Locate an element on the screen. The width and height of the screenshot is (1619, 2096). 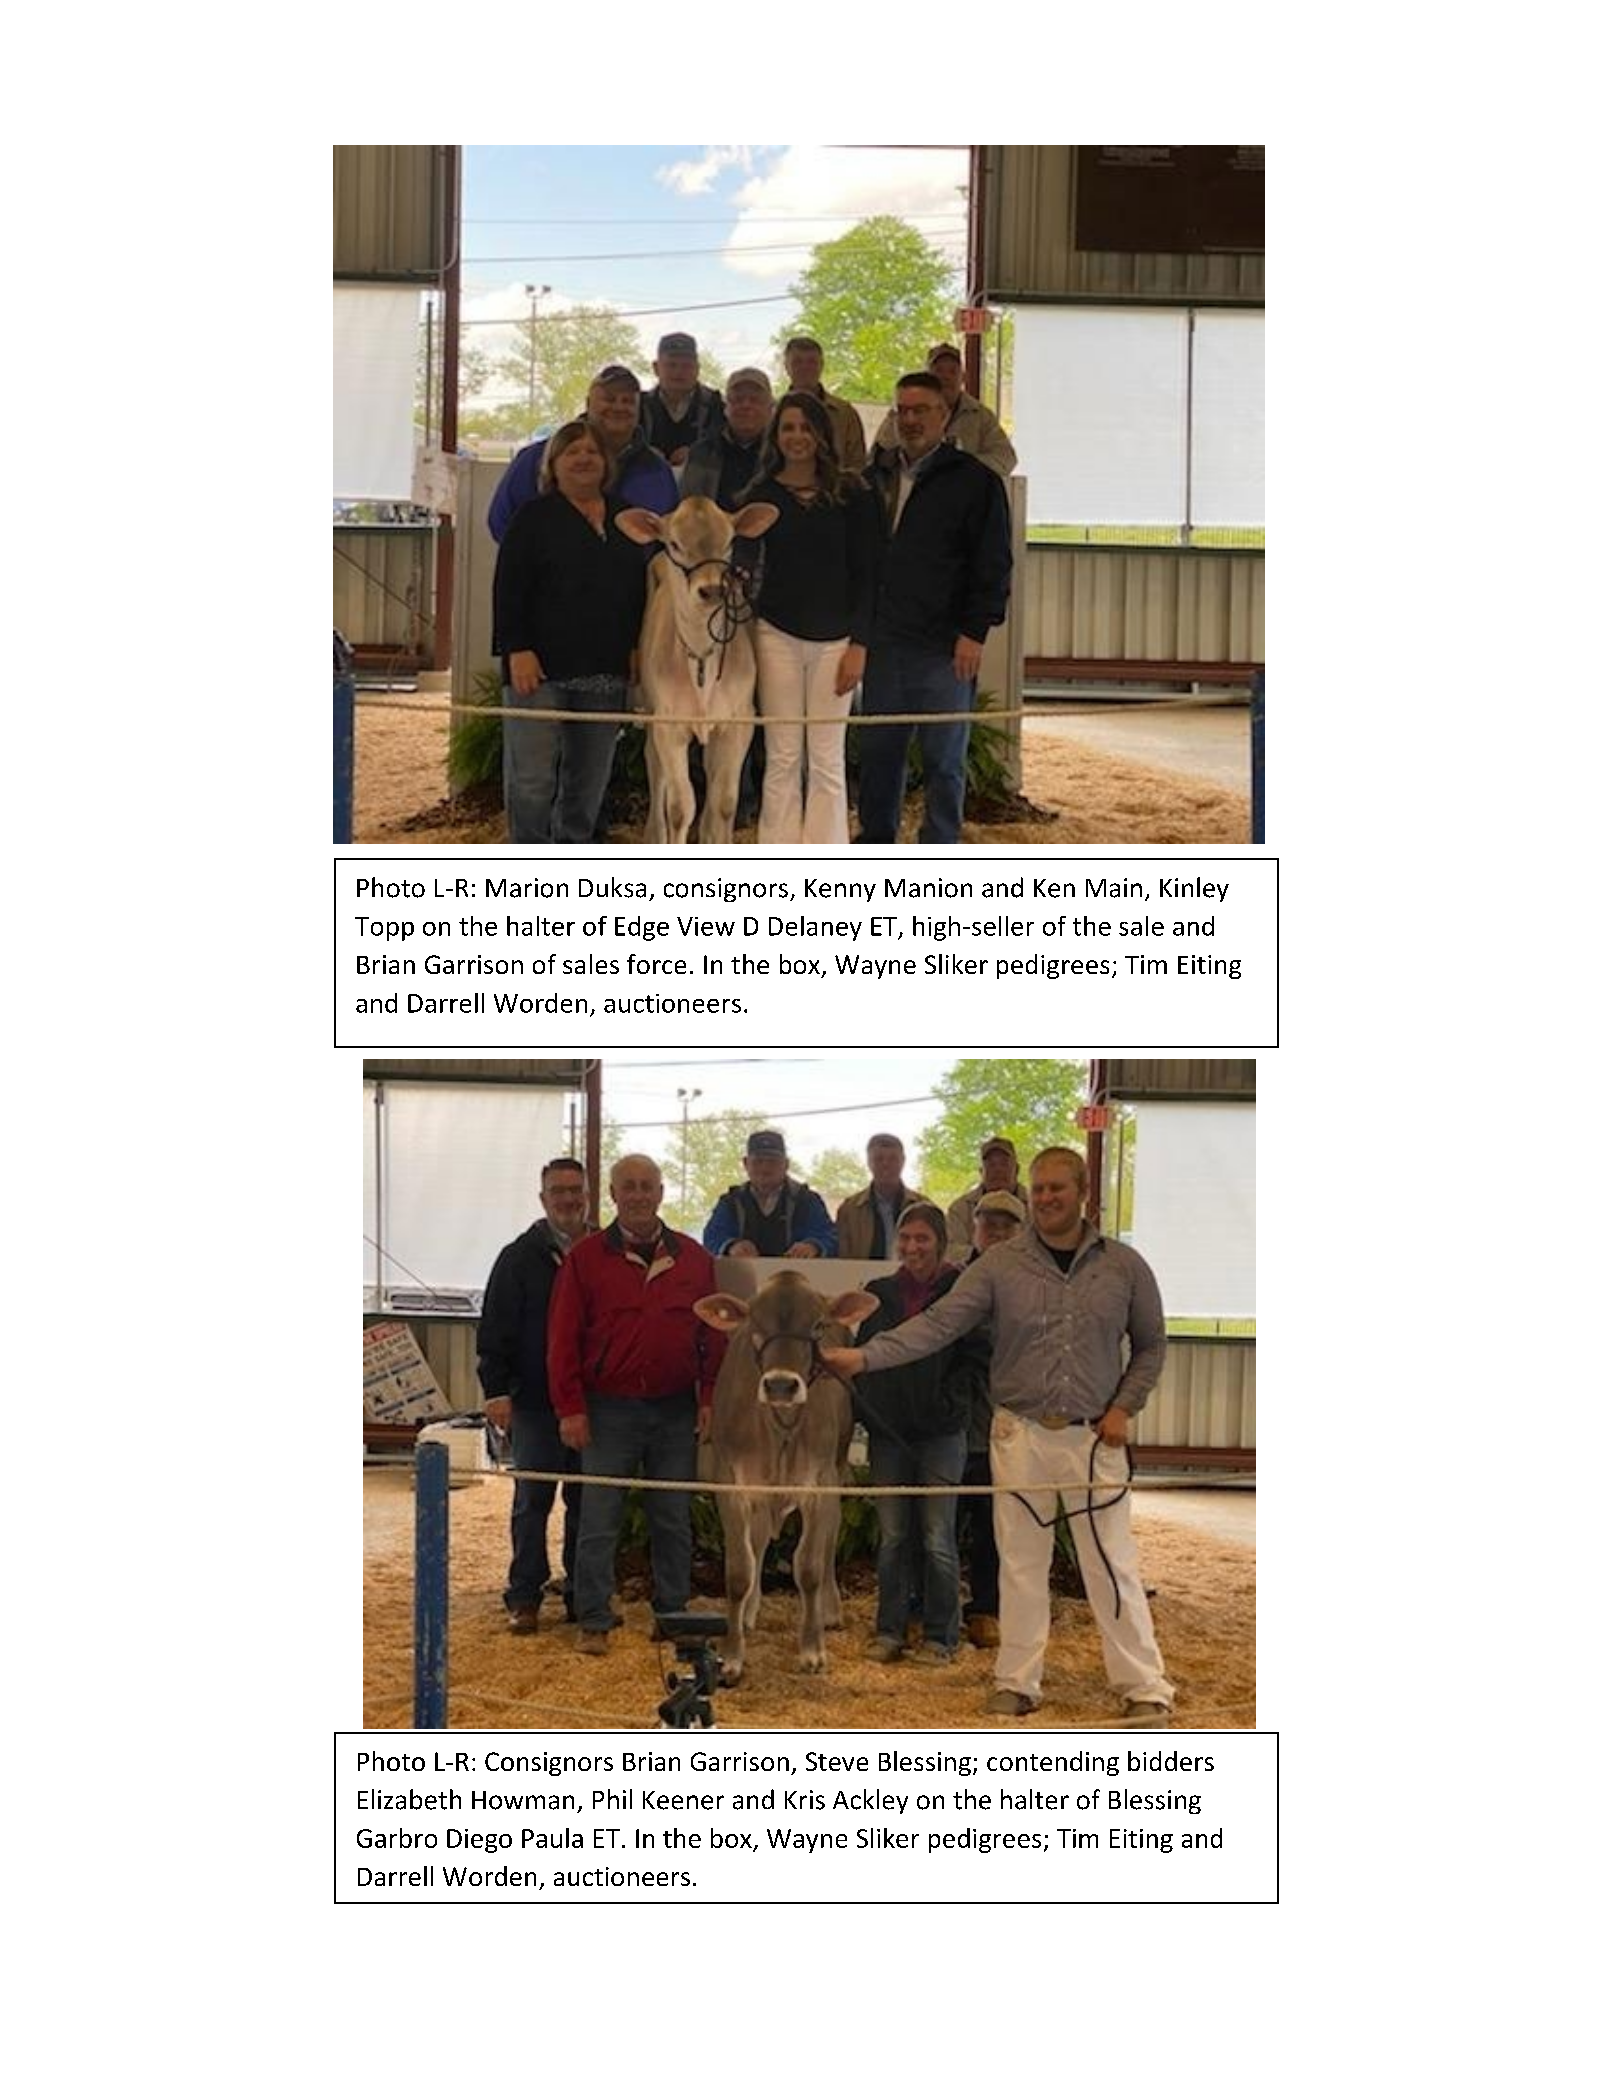
Howman is located at coordinates (523, 1800).
